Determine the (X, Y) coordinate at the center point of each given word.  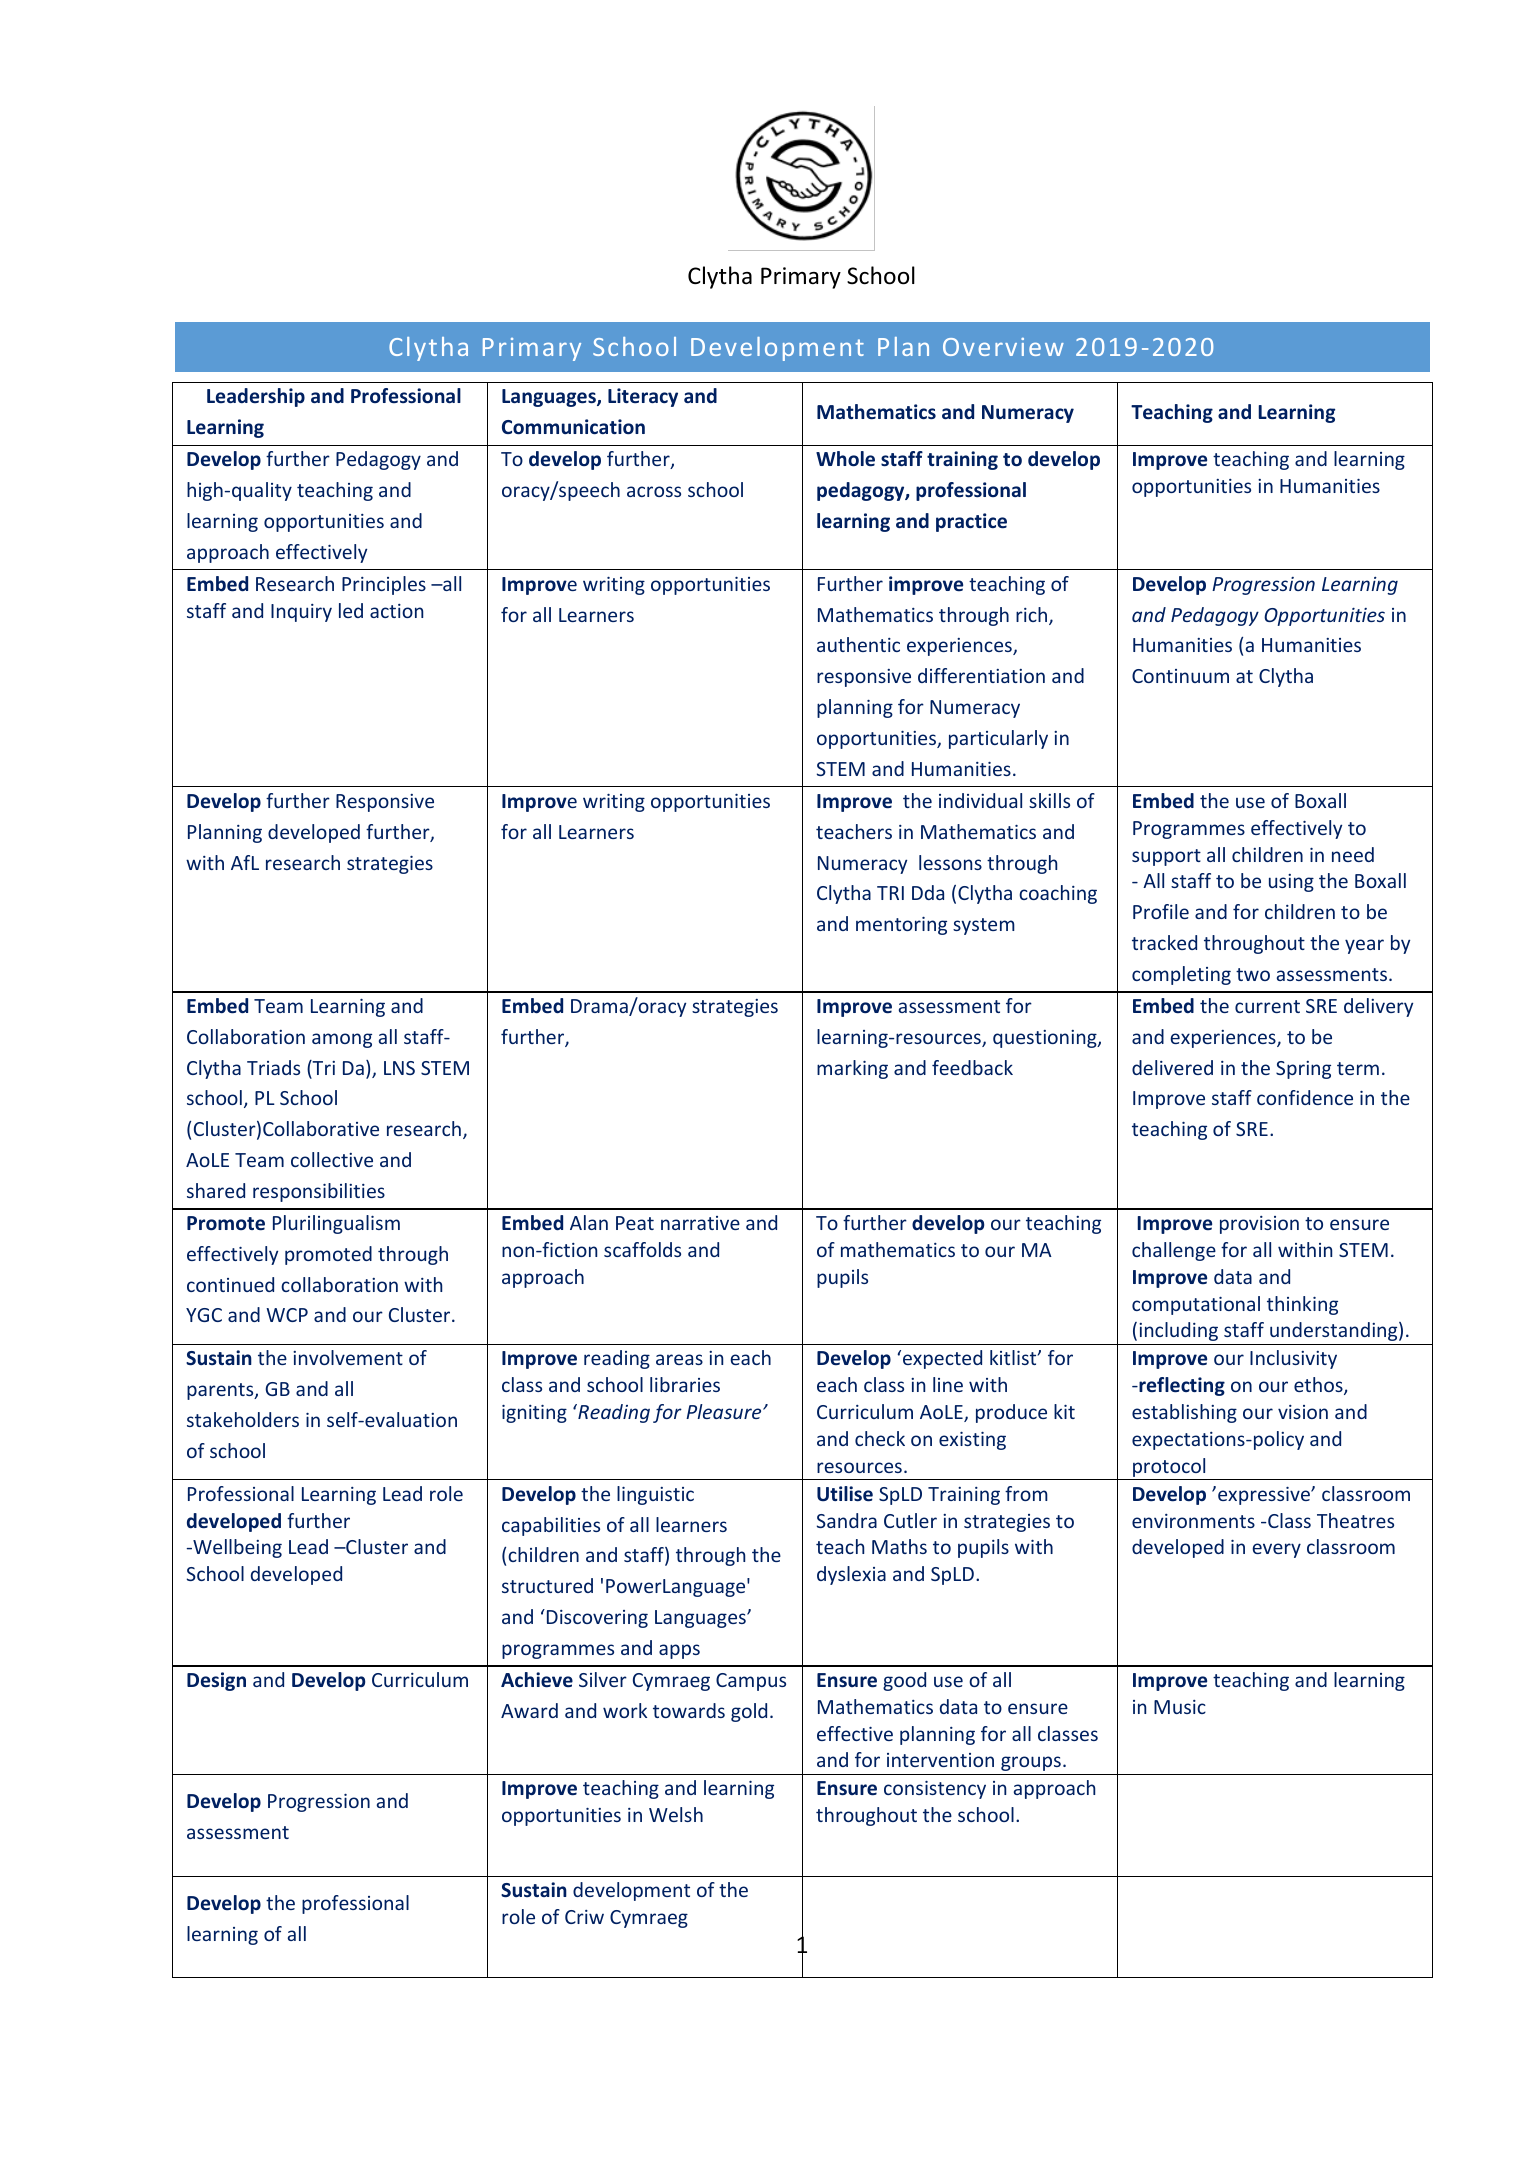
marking (852, 1069)
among (342, 1040)
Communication (573, 427)
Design (216, 1681)
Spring (1303, 1070)
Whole (845, 459)
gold (749, 1712)
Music (1180, 1707)
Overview (1003, 347)
